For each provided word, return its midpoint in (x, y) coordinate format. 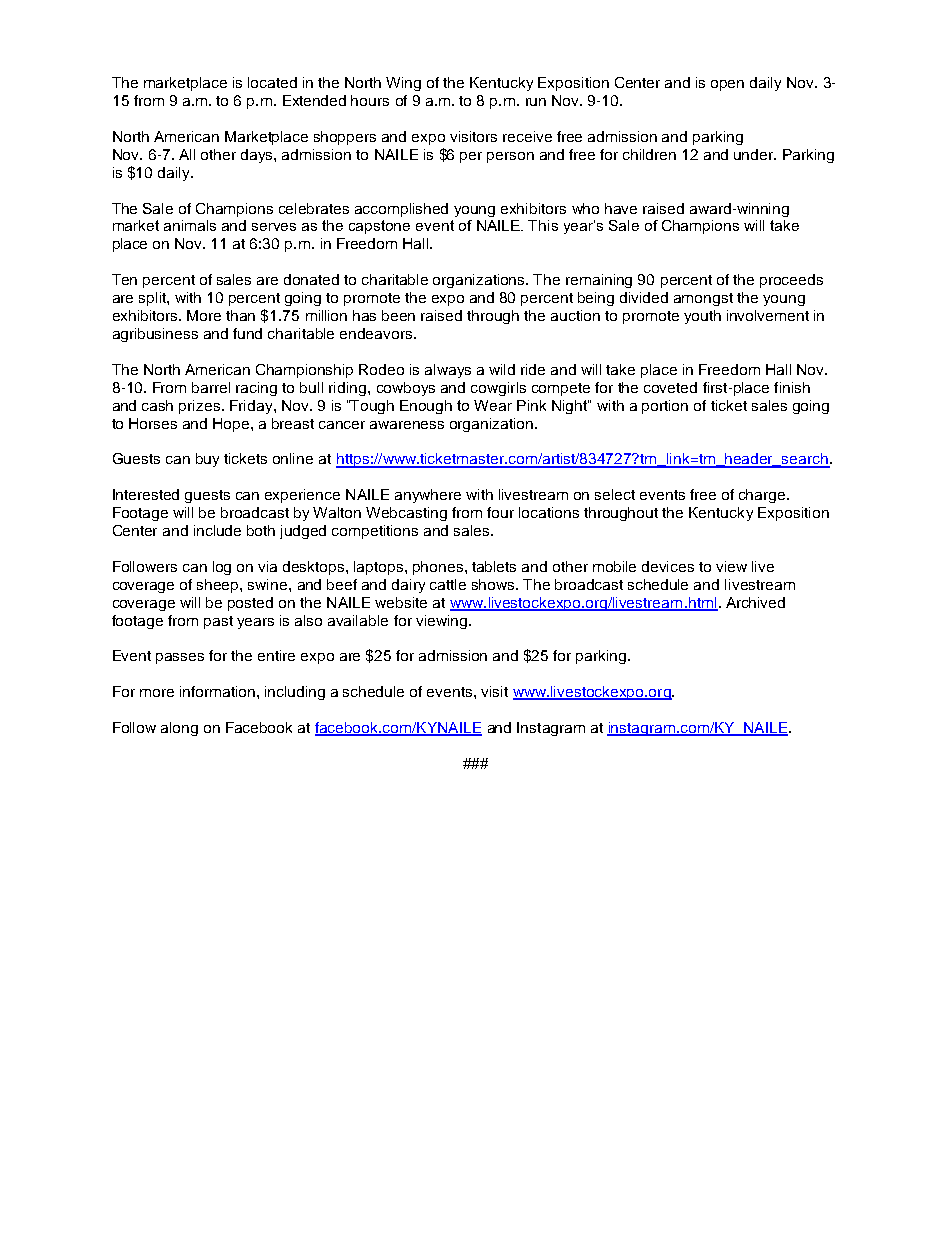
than (240, 315)
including (295, 693)
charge (763, 496)
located (272, 82)
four (500, 512)
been (398, 315)
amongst (703, 299)
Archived (755, 602)
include (217, 530)
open (727, 85)
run (536, 102)
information (219, 691)
